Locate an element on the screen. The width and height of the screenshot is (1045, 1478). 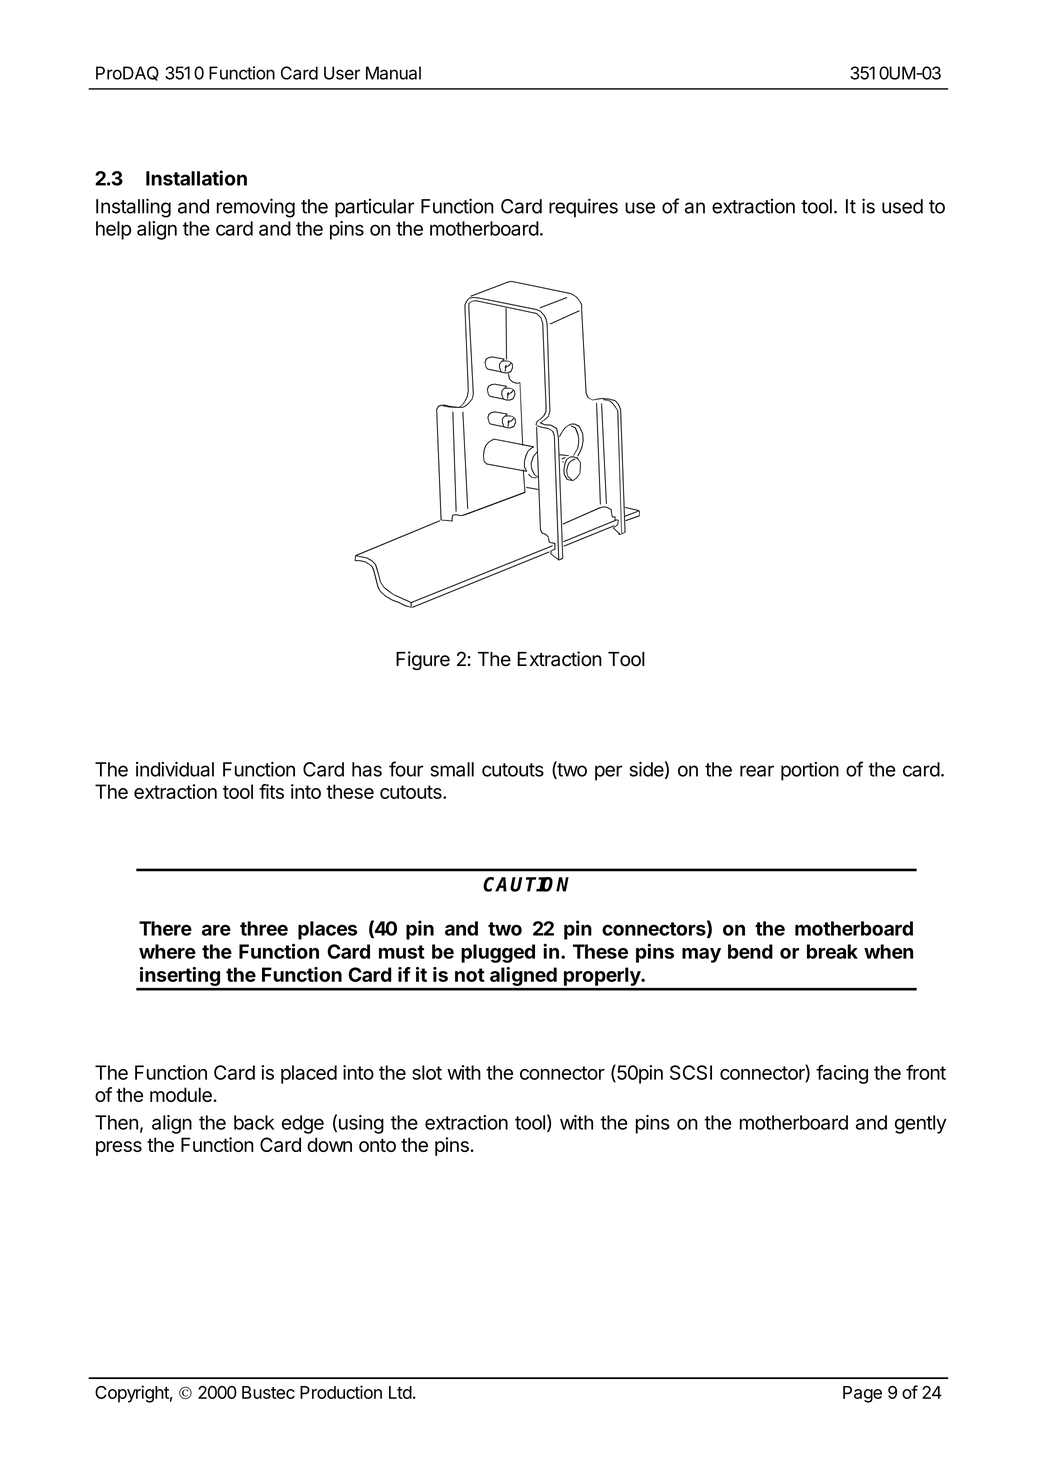
used is located at coordinates (902, 206).
